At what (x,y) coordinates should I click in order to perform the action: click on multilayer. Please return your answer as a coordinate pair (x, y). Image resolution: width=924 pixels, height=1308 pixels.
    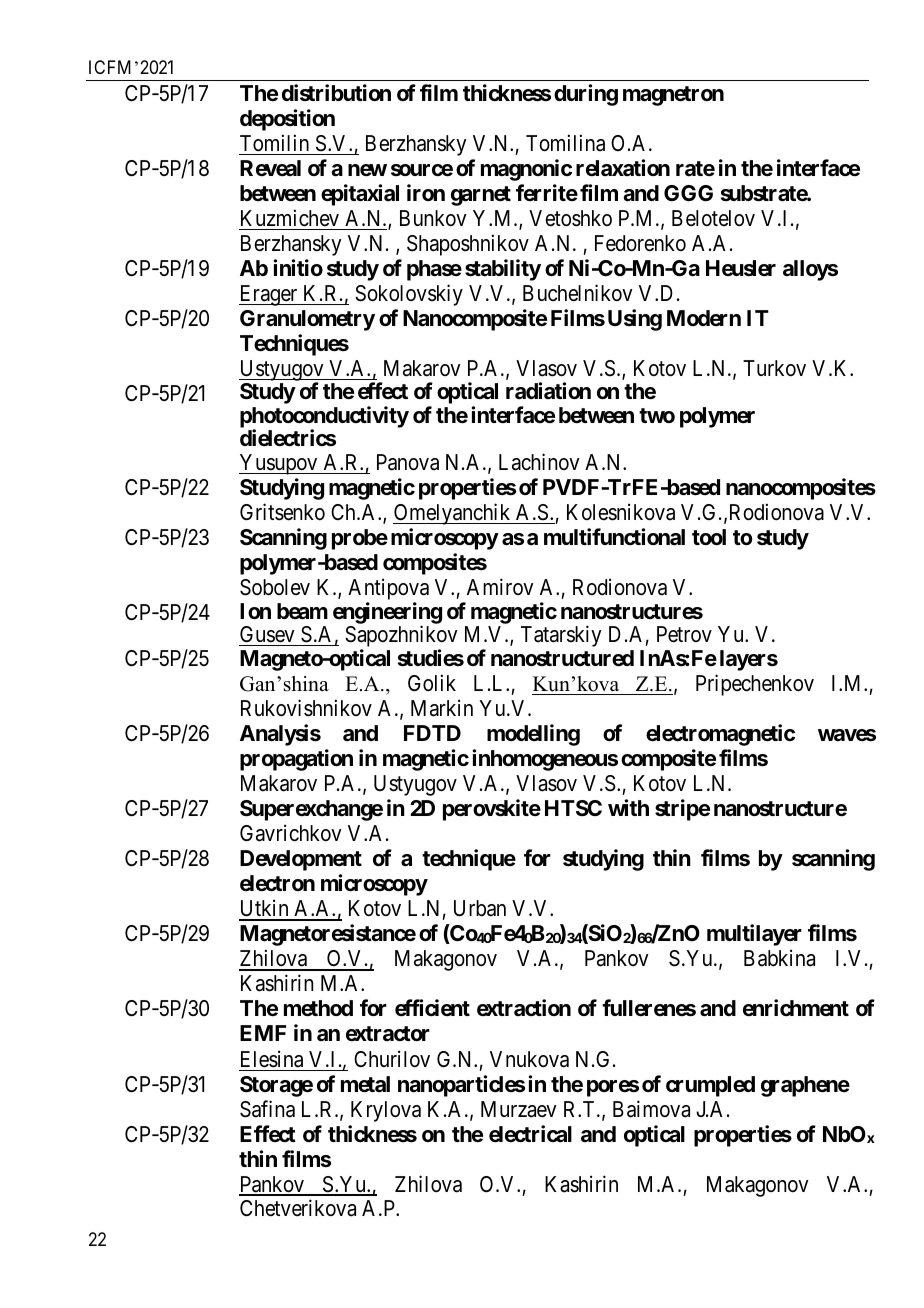
    Looking at the image, I should click on (754, 935).
